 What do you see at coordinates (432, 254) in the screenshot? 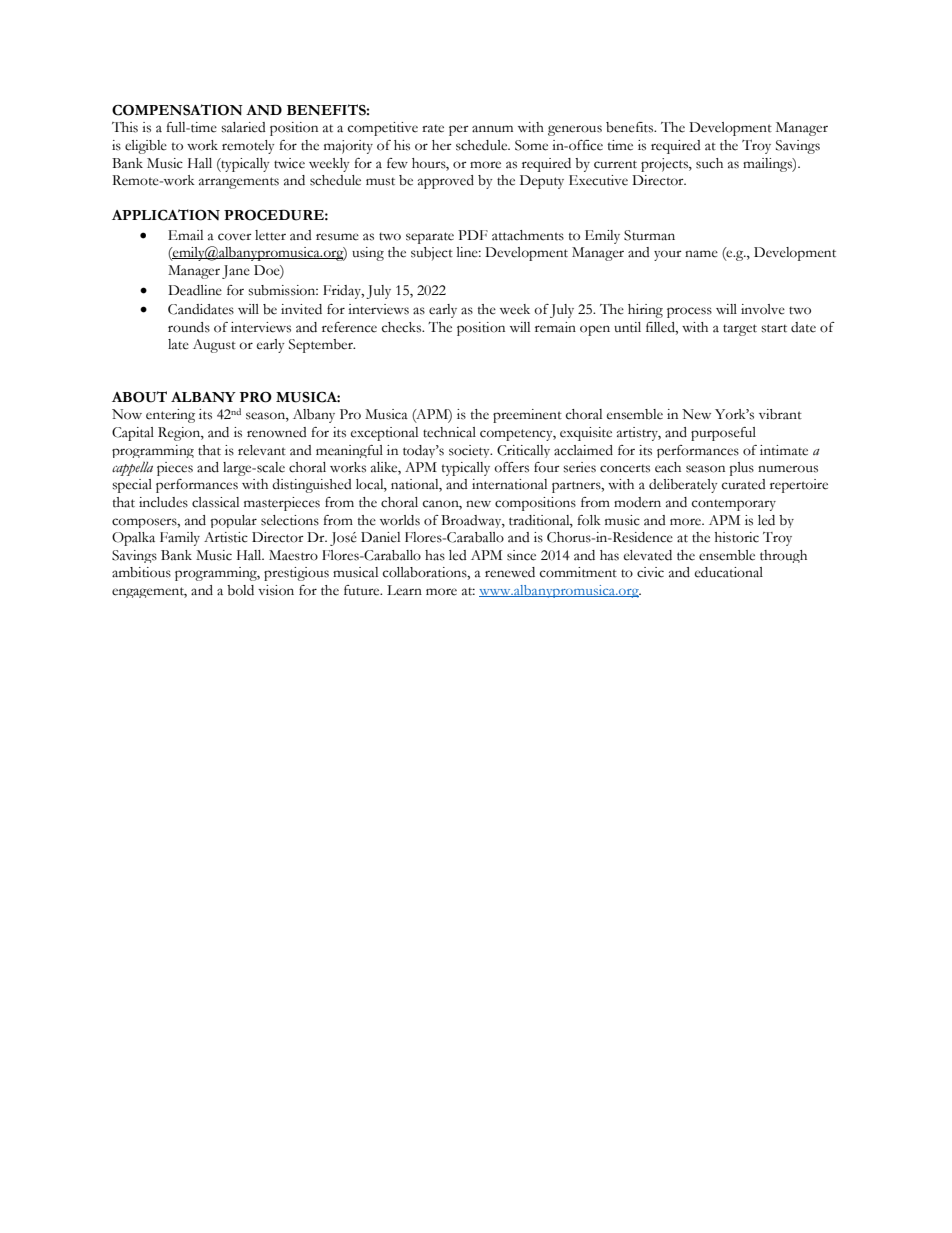
I see `subject` at bounding box center [432, 254].
